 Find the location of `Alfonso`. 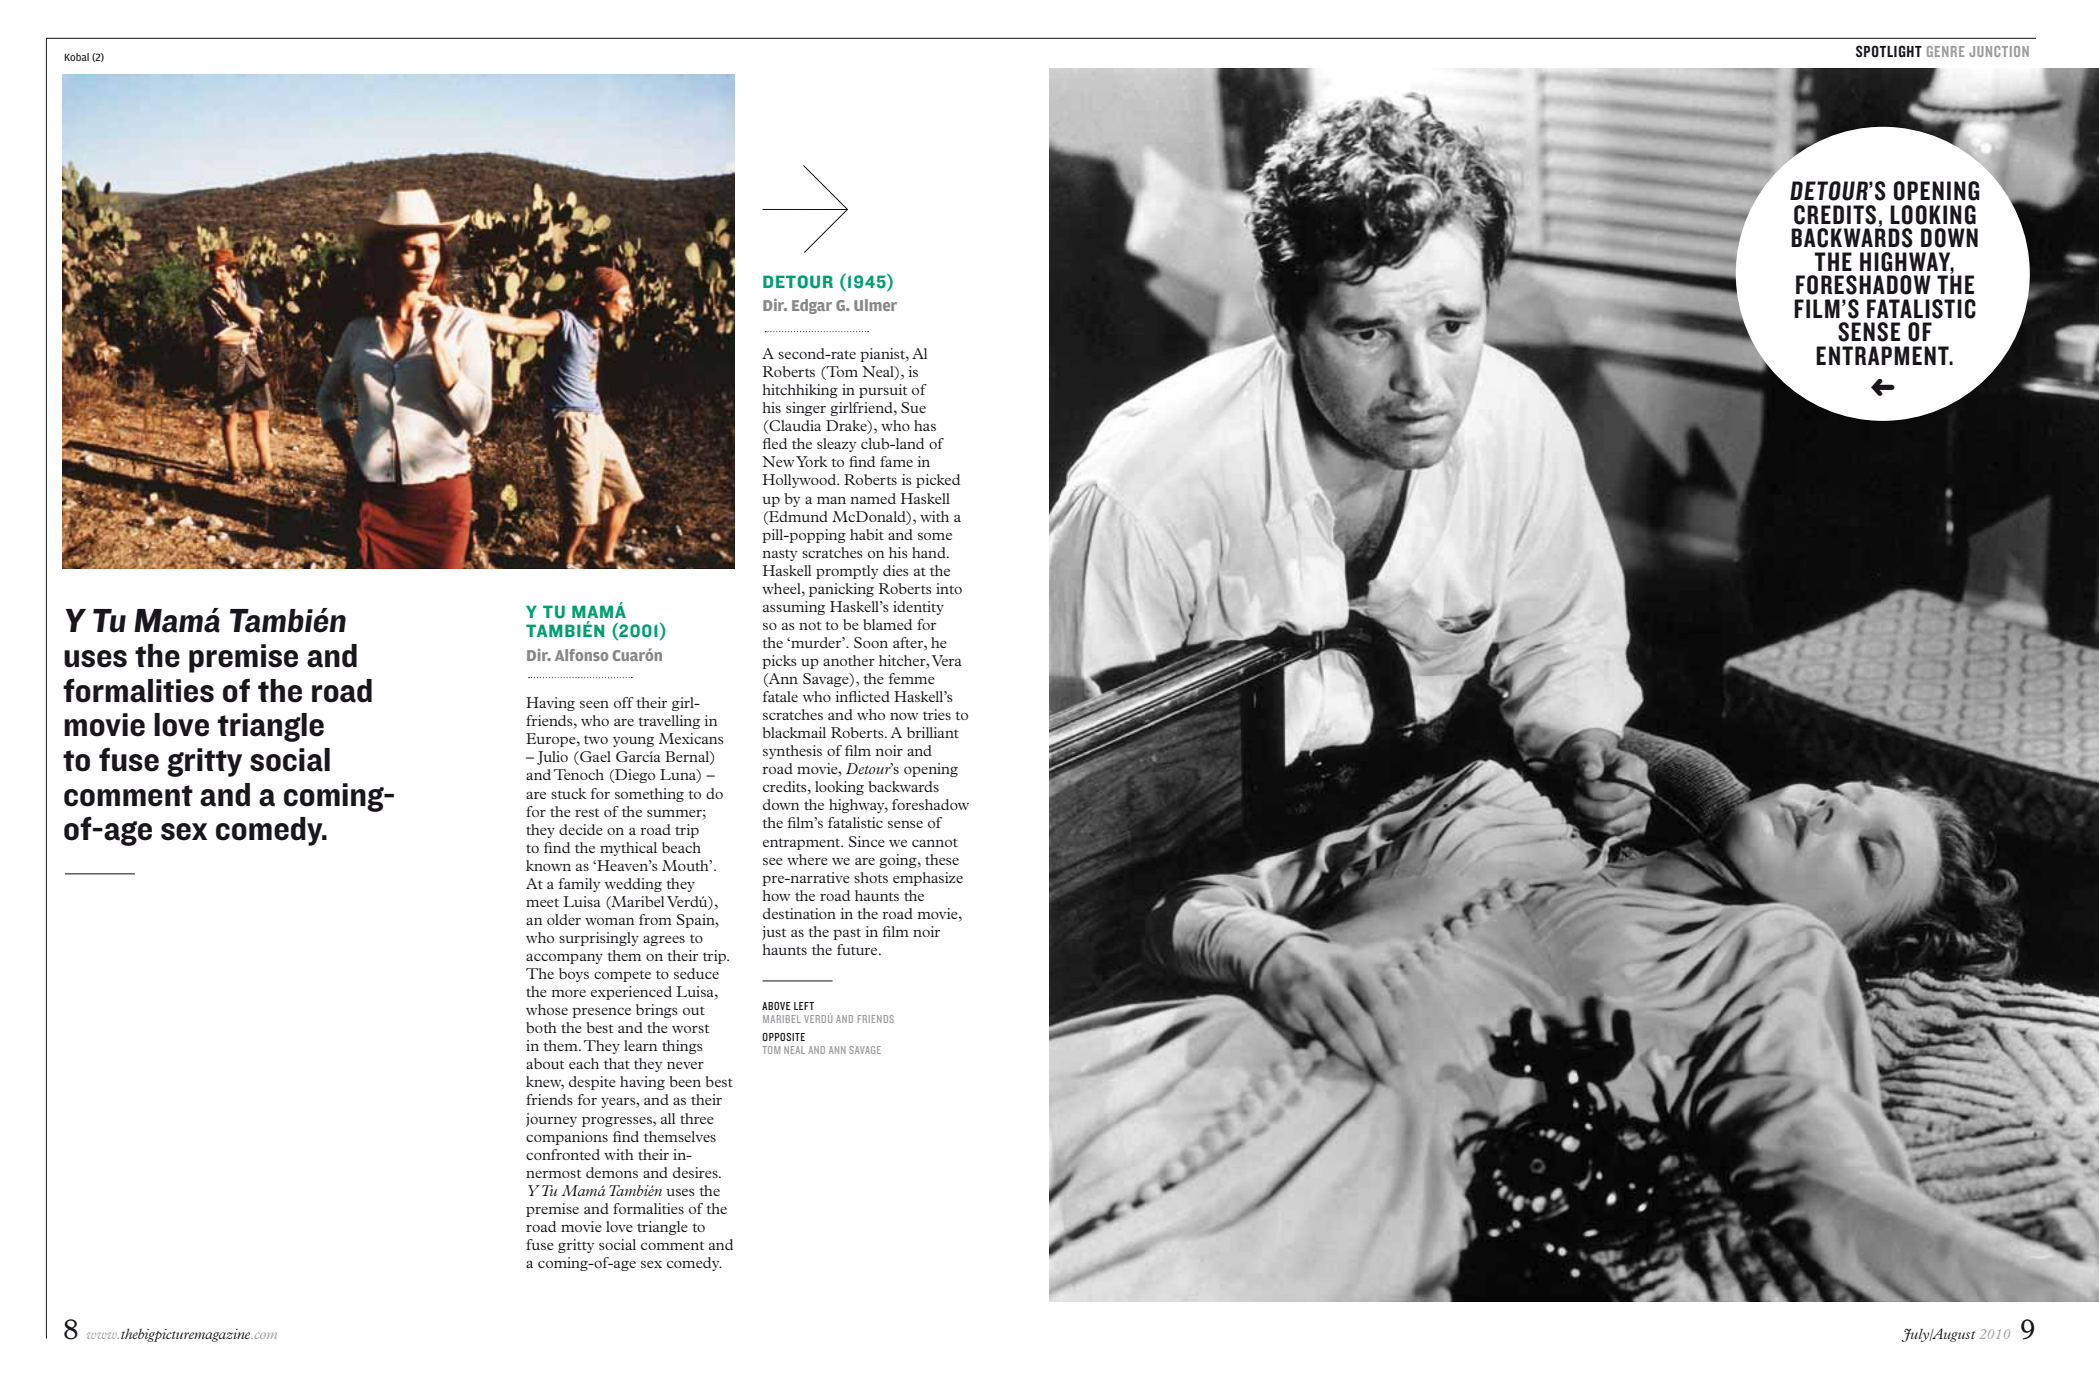

Alfonso is located at coordinates (581, 655).
